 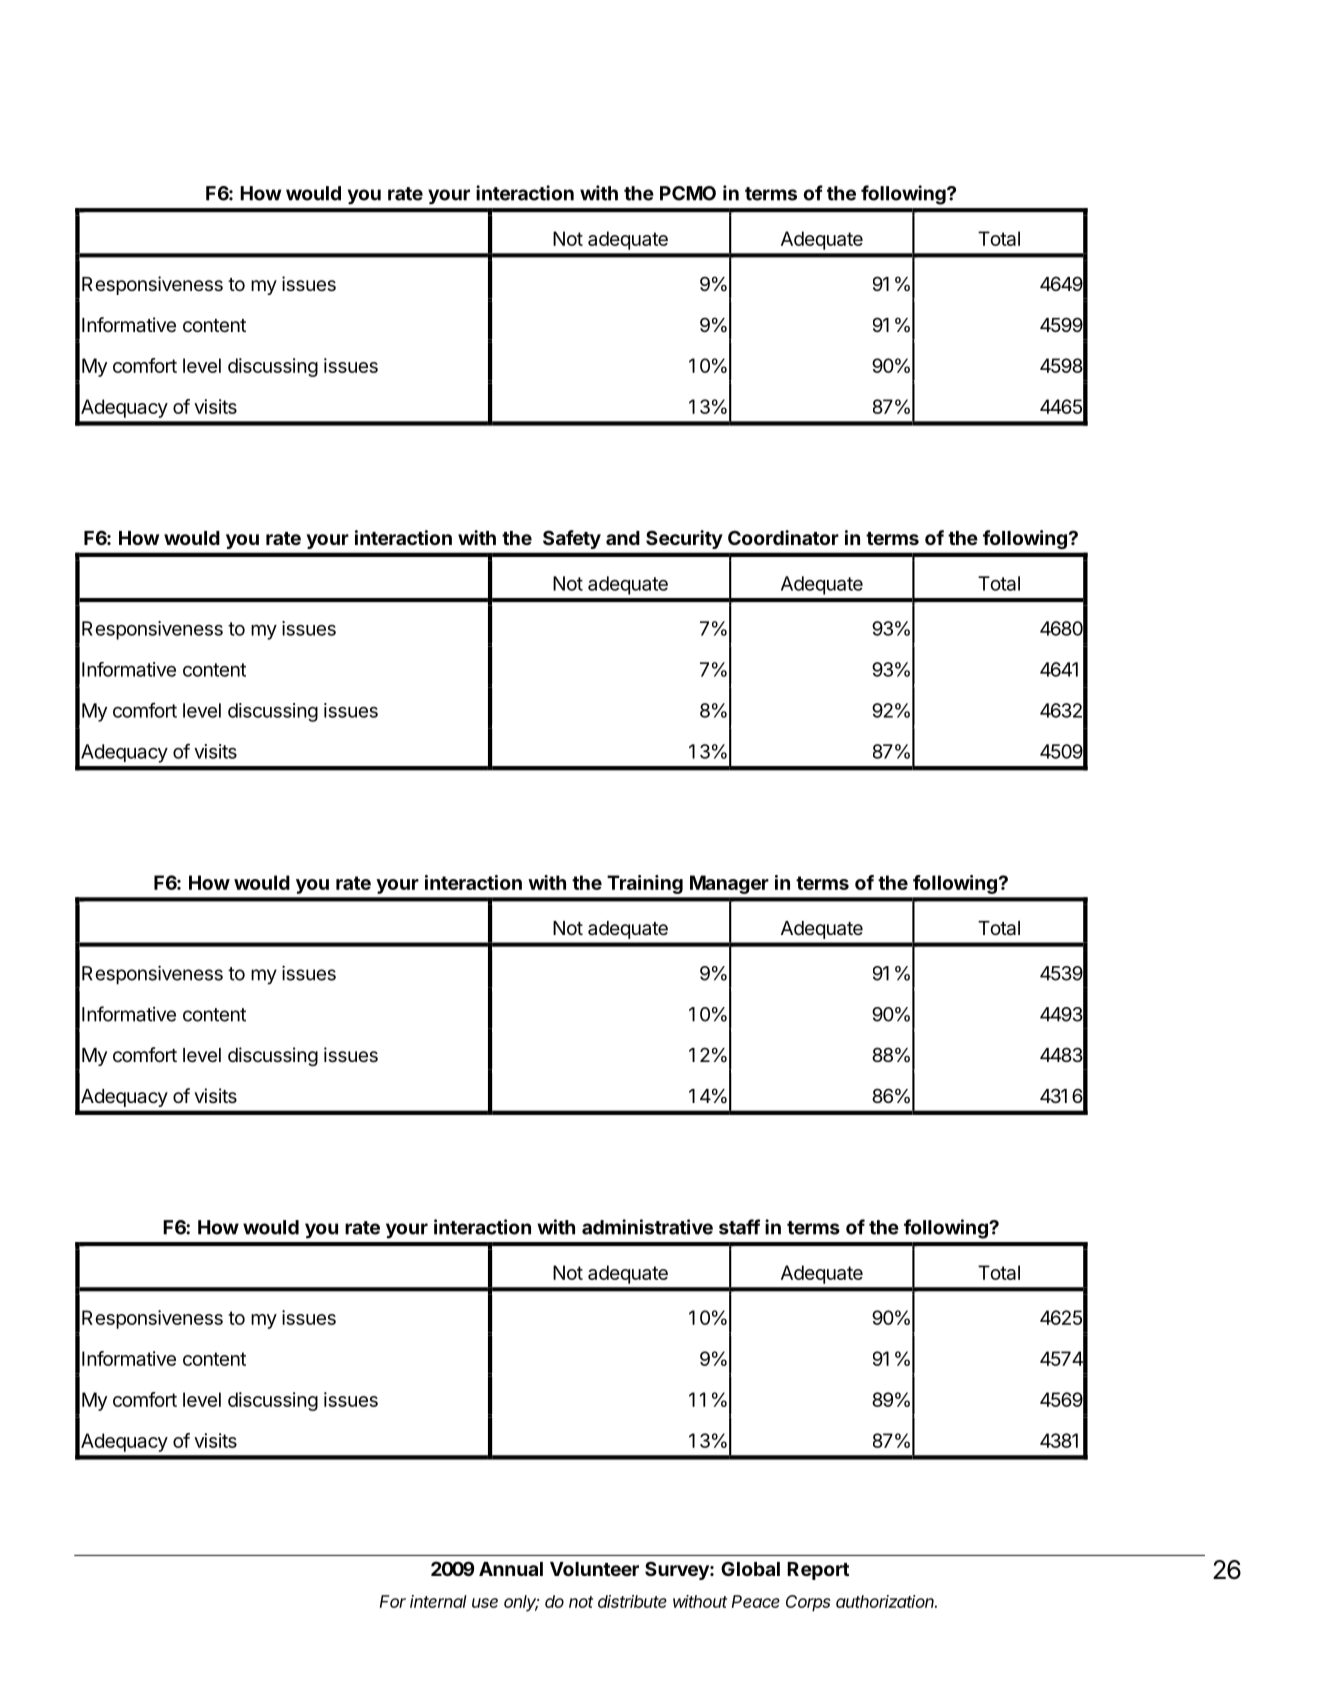 What do you see at coordinates (645, 884) in the screenshot?
I see `Training` at bounding box center [645, 884].
